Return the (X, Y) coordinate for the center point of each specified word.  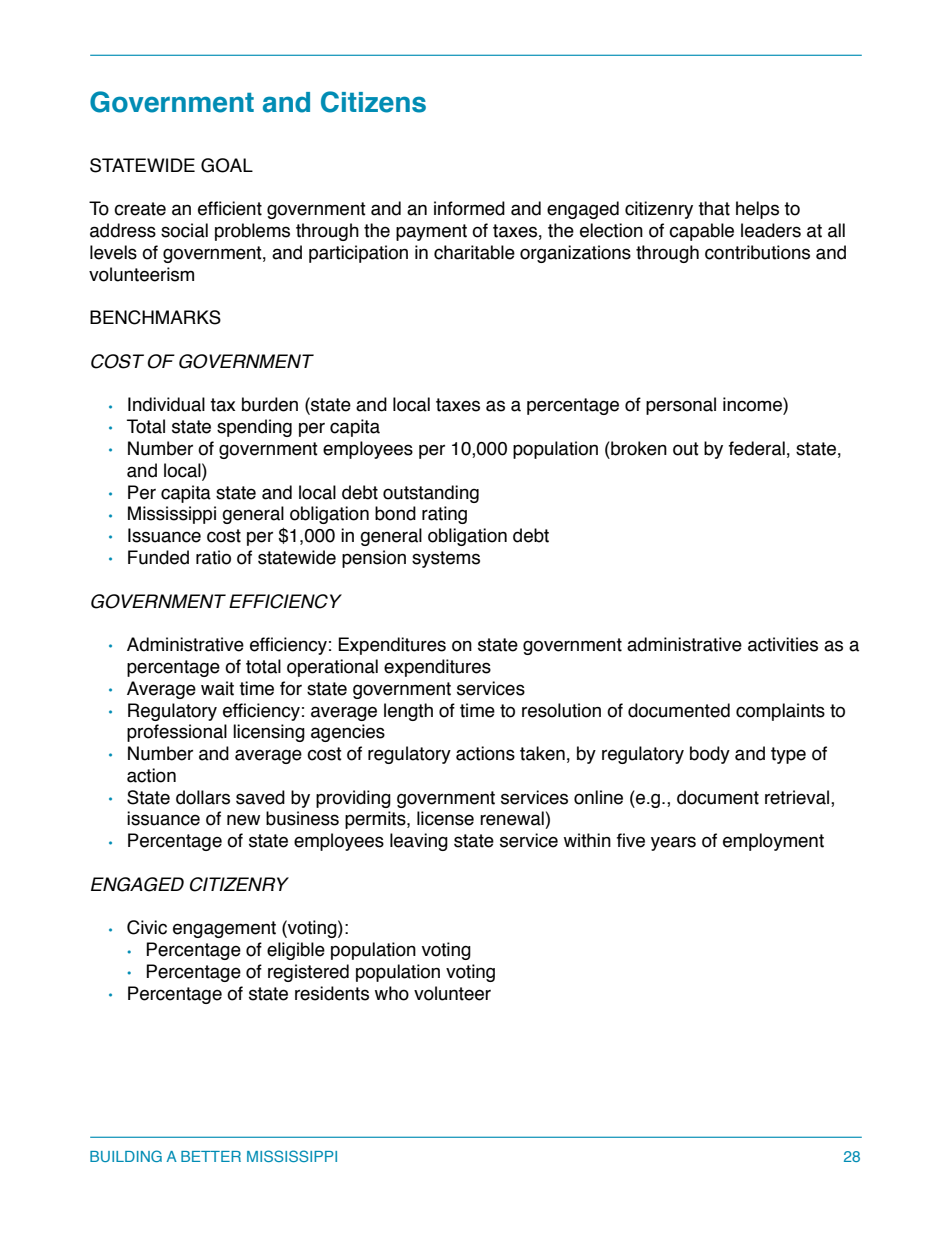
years (673, 843)
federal (757, 448)
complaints (780, 712)
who (392, 993)
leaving (419, 842)
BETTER (211, 1156)
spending (254, 428)
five (631, 840)
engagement (224, 929)
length (408, 712)
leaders (771, 230)
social (184, 230)
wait (217, 688)
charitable (474, 252)
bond (395, 513)
